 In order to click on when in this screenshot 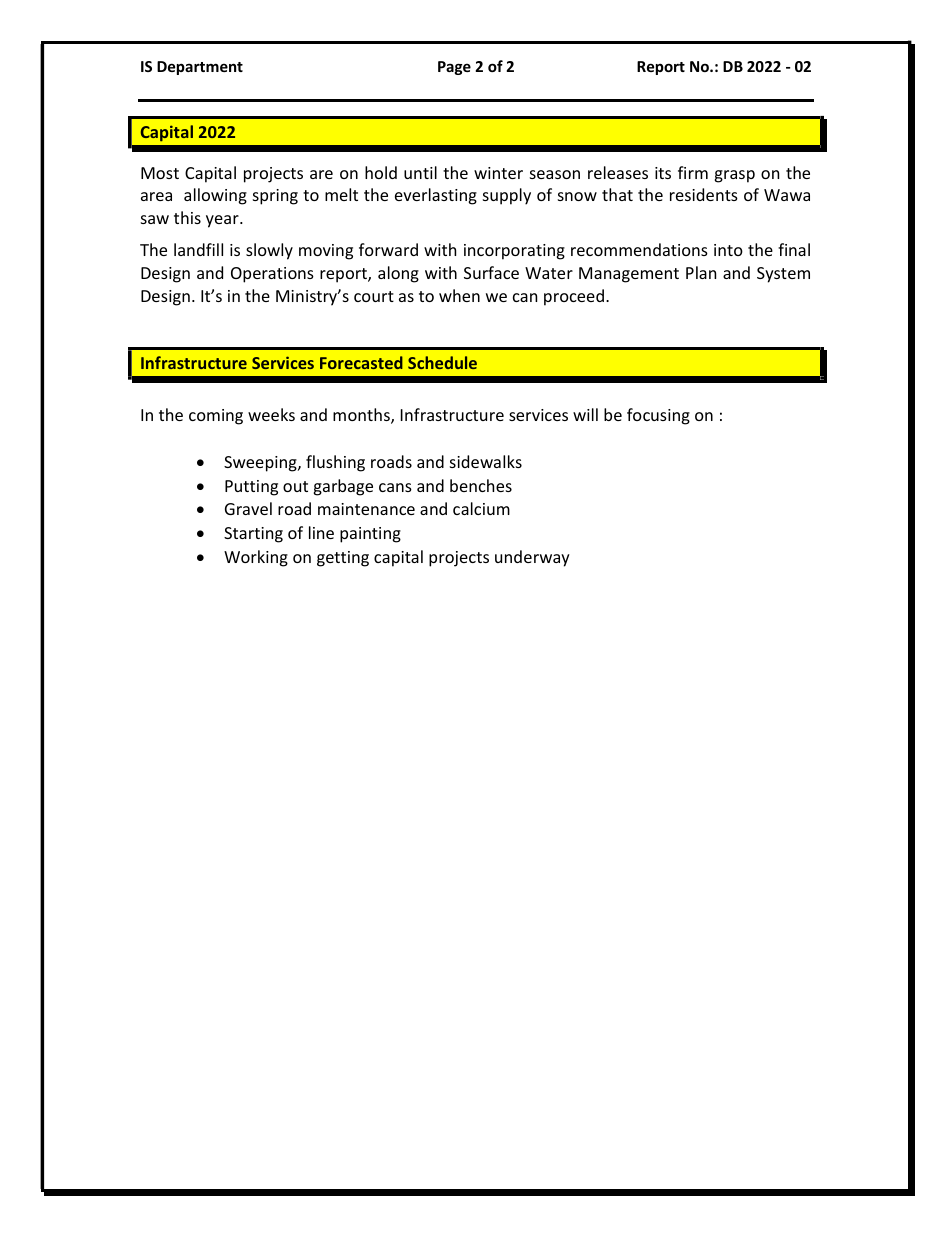, I will do `click(459, 295)`.
